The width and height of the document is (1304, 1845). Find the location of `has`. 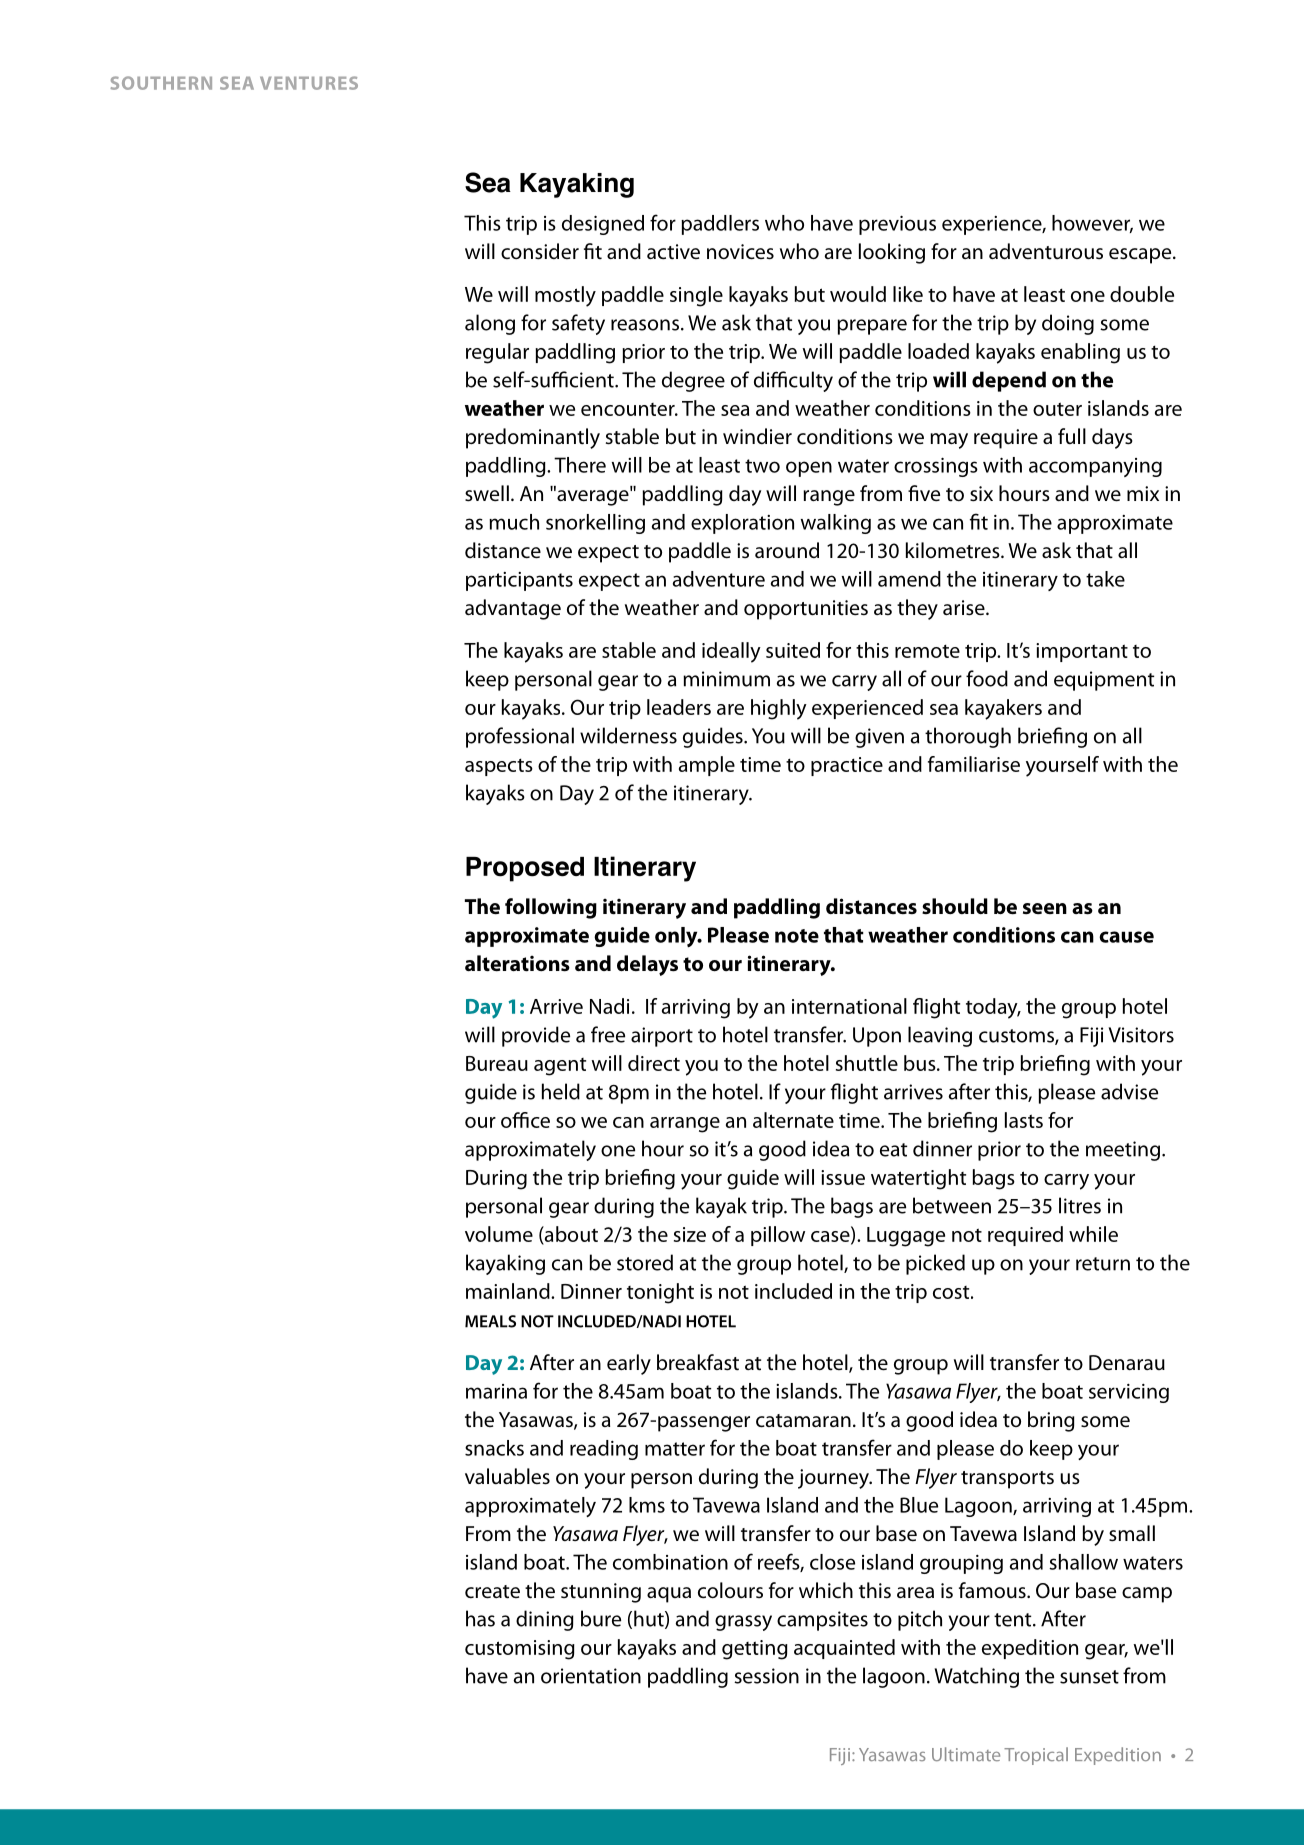

has is located at coordinates (480, 1618).
